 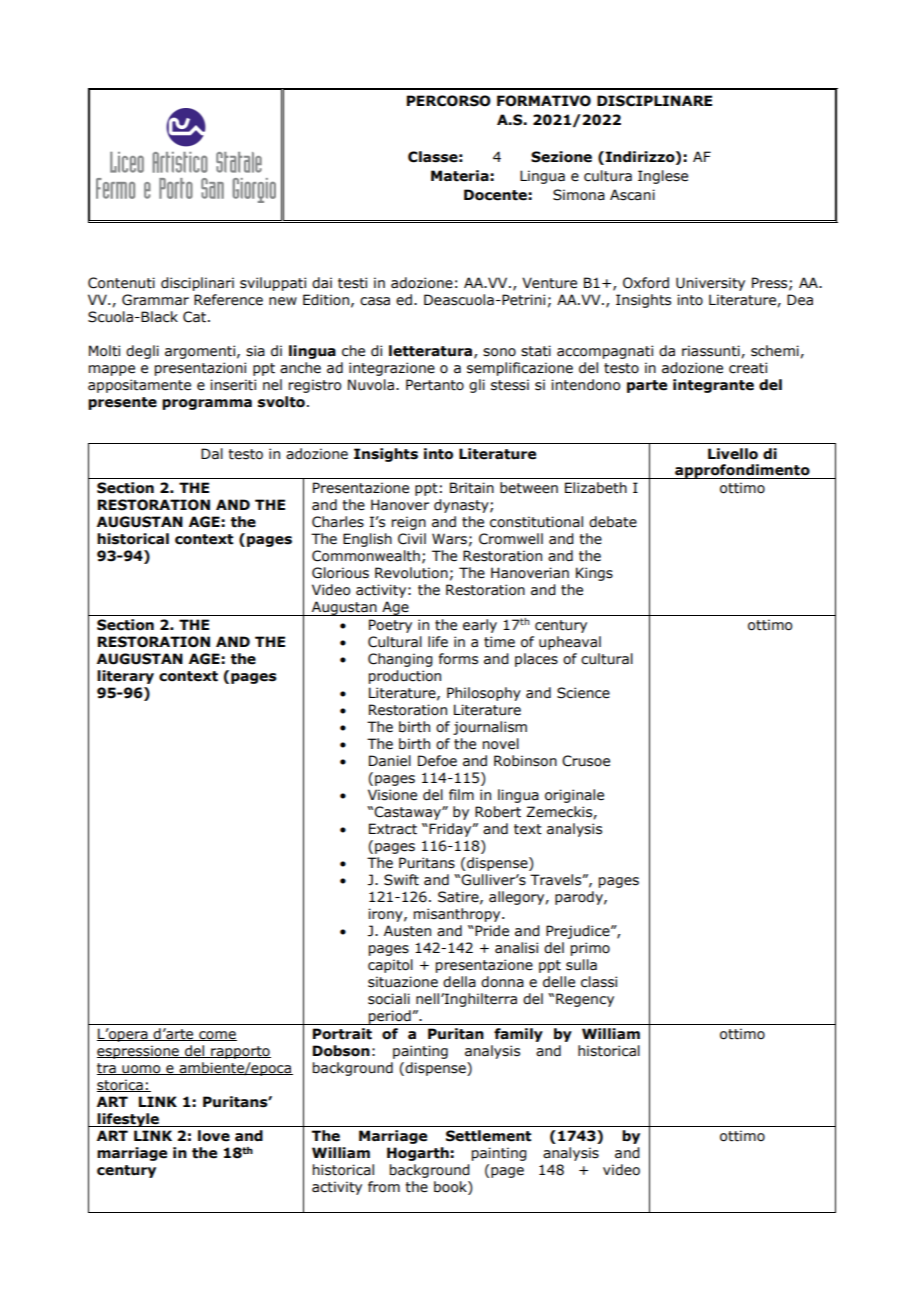 I want to click on Regency, so click(x=585, y=1000).
